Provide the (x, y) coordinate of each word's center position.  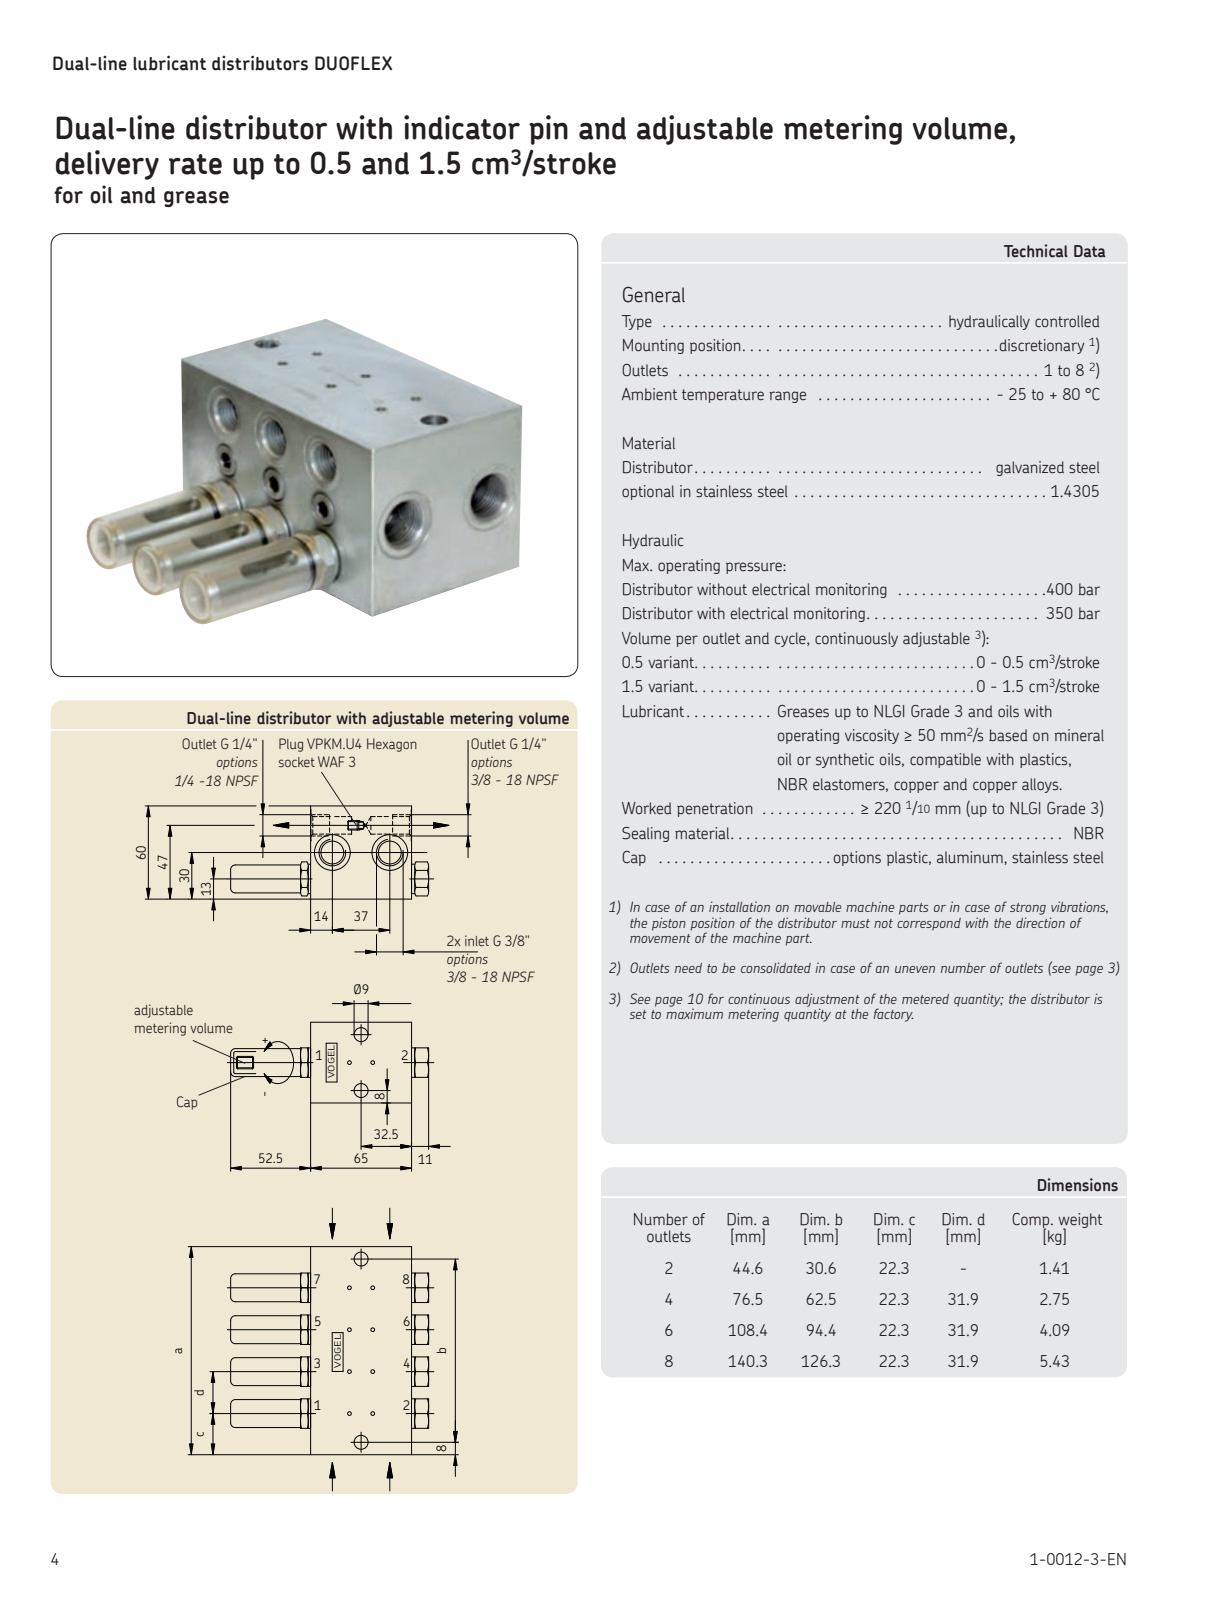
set (638, 1014)
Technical (1036, 251)
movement (660, 938)
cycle (791, 639)
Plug (291, 745)
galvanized (1030, 468)
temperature (723, 396)
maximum (694, 1012)
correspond (929, 924)
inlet (477, 940)
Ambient (650, 394)
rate (195, 164)
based (1008, 735)
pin (548, 130)
